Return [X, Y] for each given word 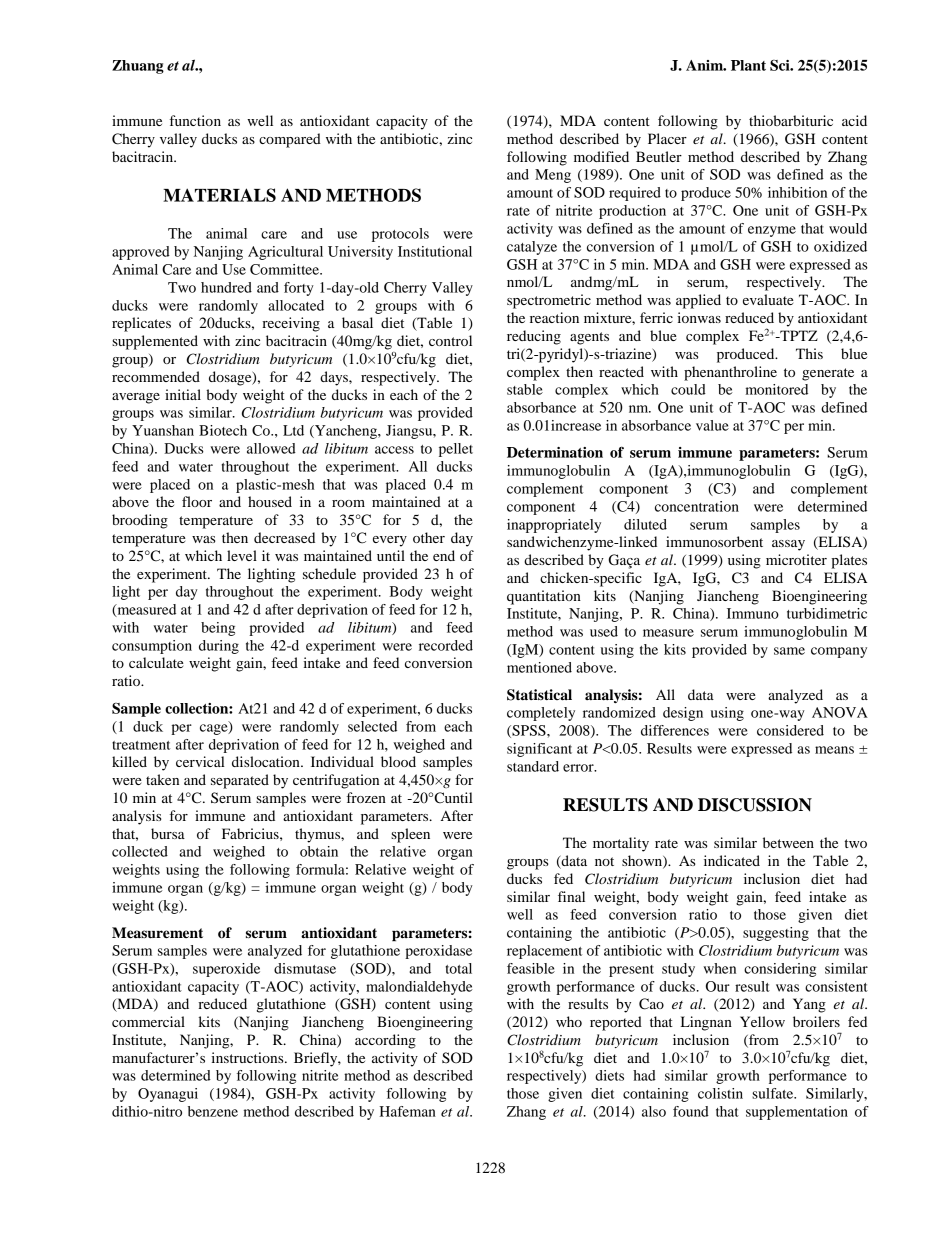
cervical [200, 761]
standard [533, 766]
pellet [456, 450]
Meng [553, 176]
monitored [777, 389]
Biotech [223, 430]
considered [790, 730]
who [569, 1021]
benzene [213, 1111]
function [195, 120]
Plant [748, 65]
